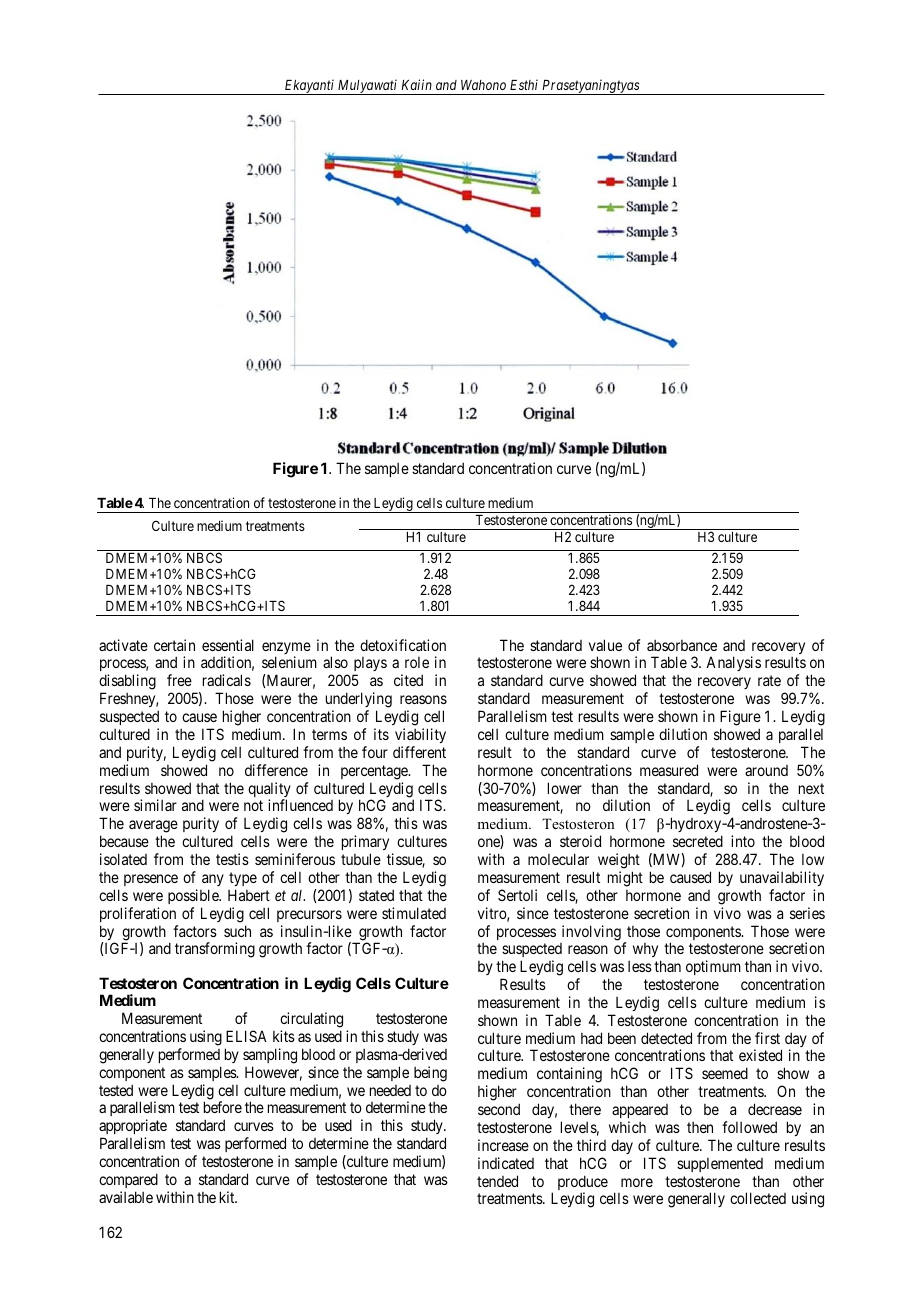 This screenshot has height=1308, width=924. Describe the element at coordinates (782, 878) in the screenshot. I see `unavailability` at that location.
